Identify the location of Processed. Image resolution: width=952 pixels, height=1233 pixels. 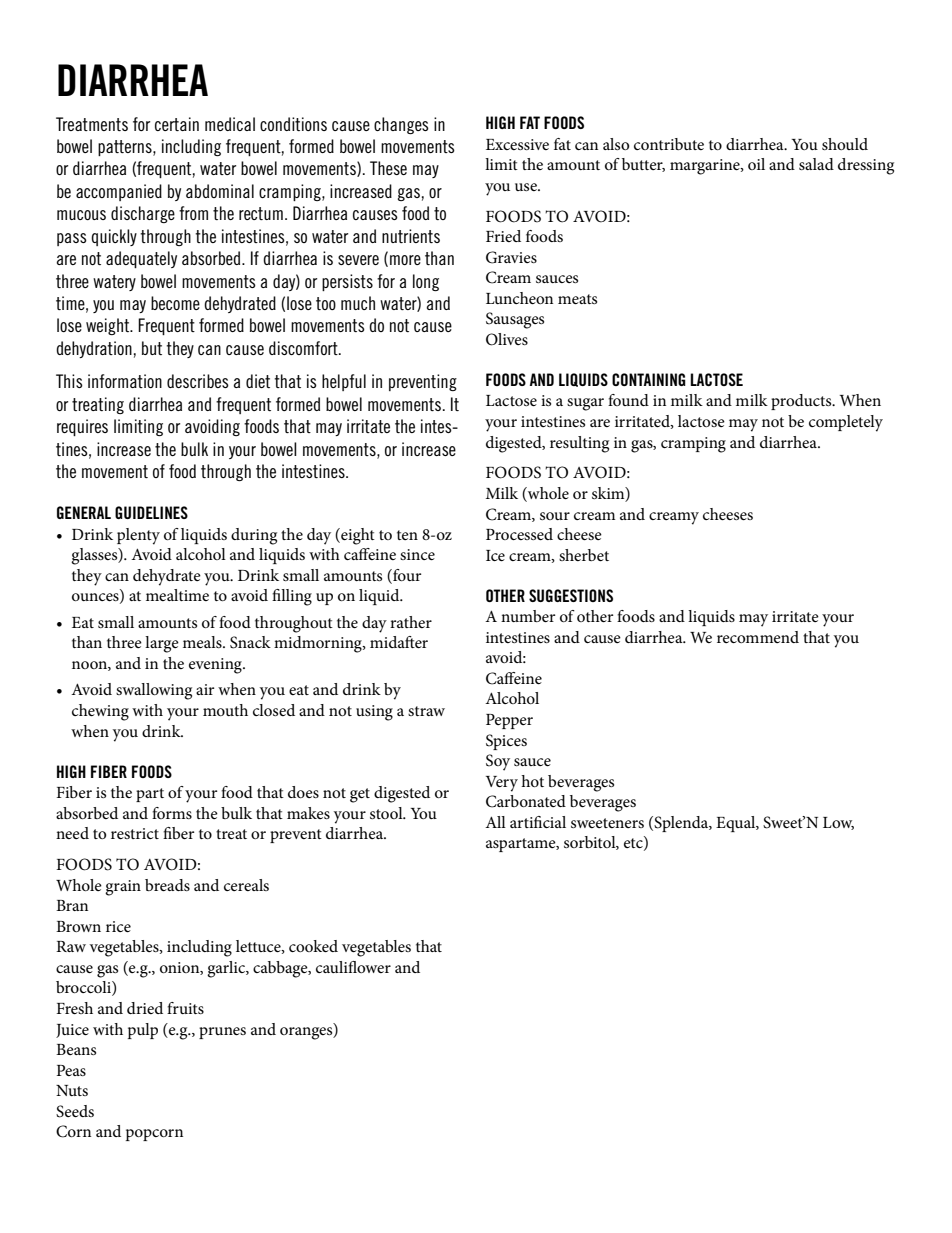
(519, 534).
